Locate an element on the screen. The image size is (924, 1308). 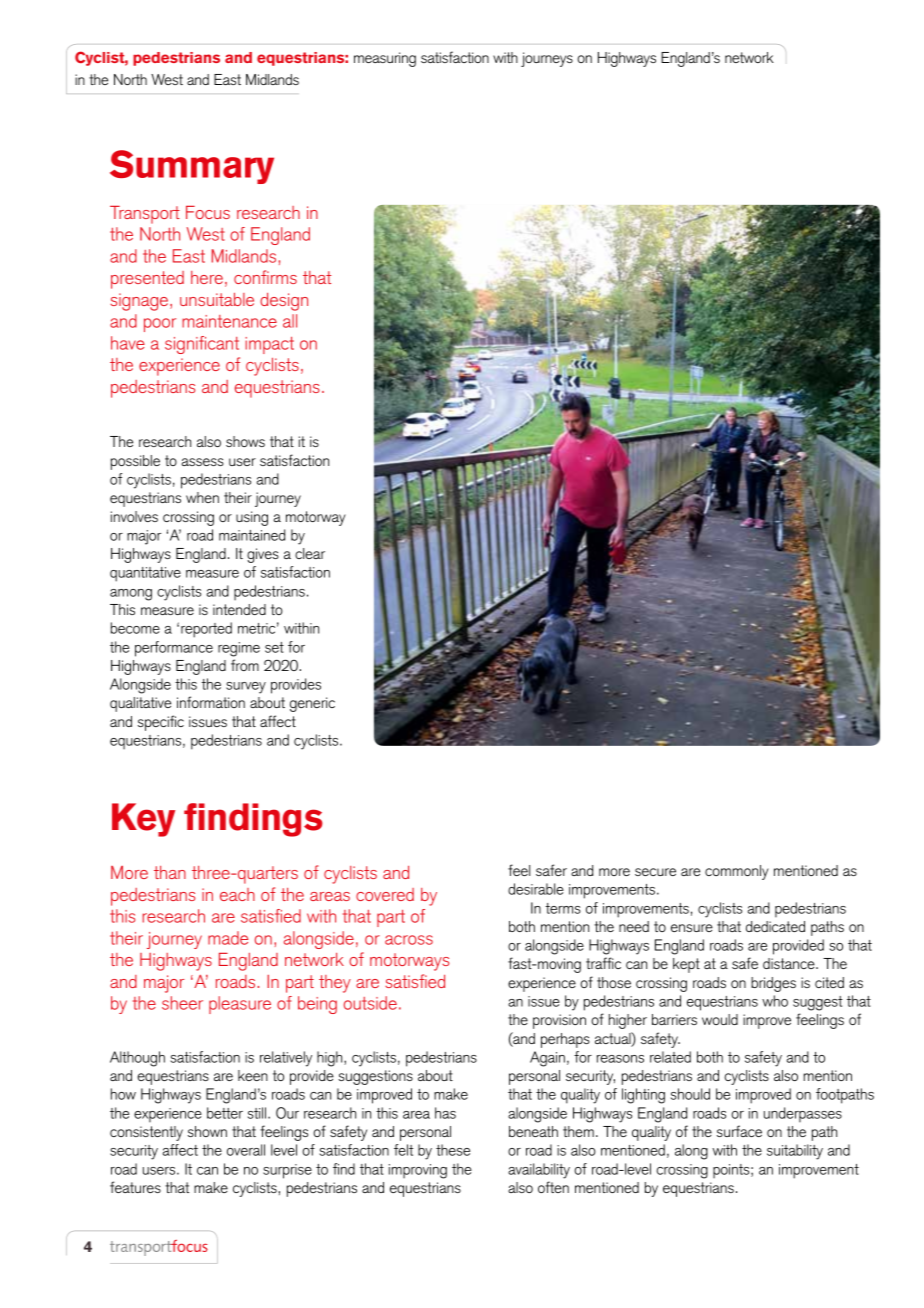
design is located at coordinates (284, 302).
